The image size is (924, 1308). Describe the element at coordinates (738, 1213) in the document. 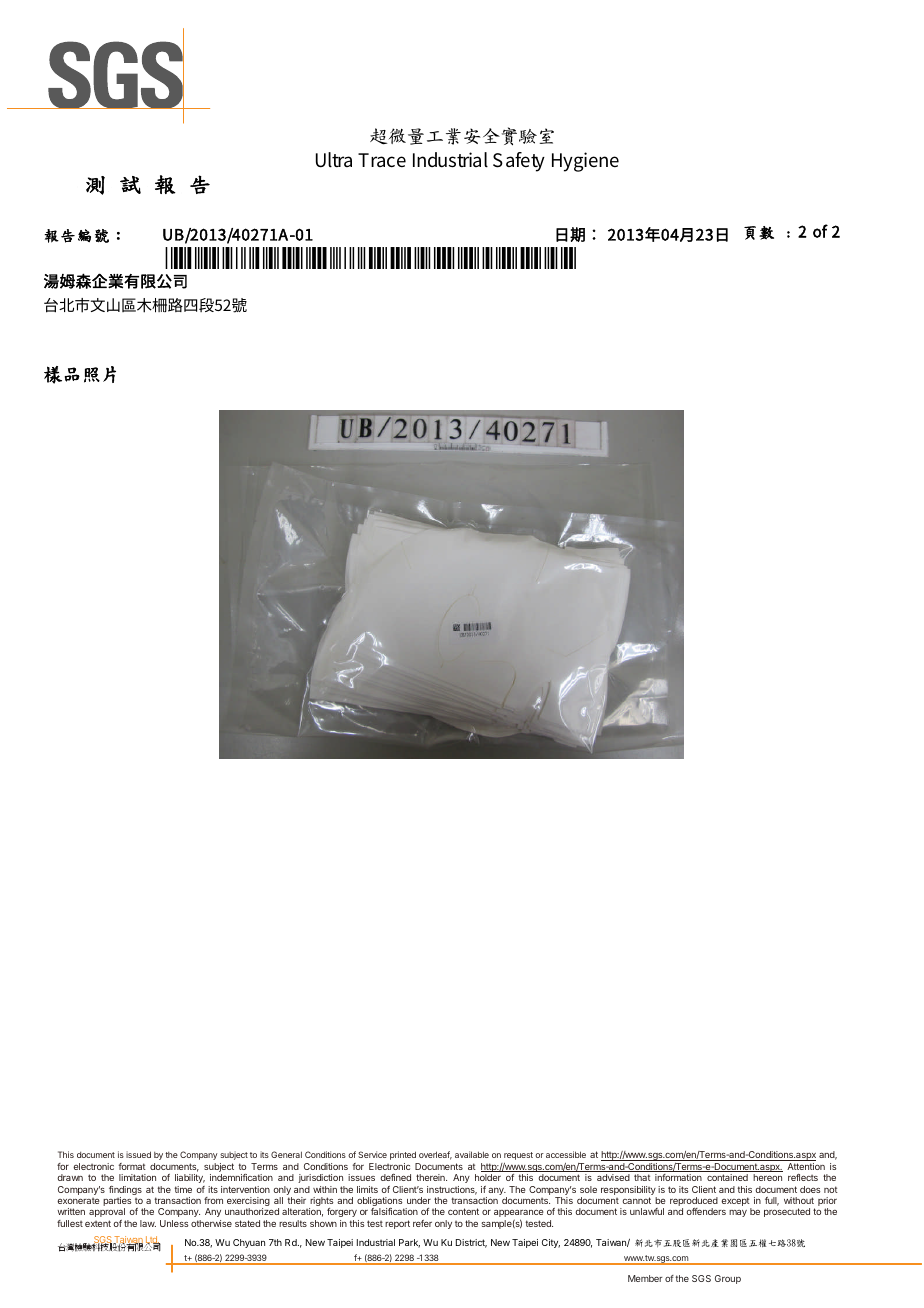

I see `may` at that location.
